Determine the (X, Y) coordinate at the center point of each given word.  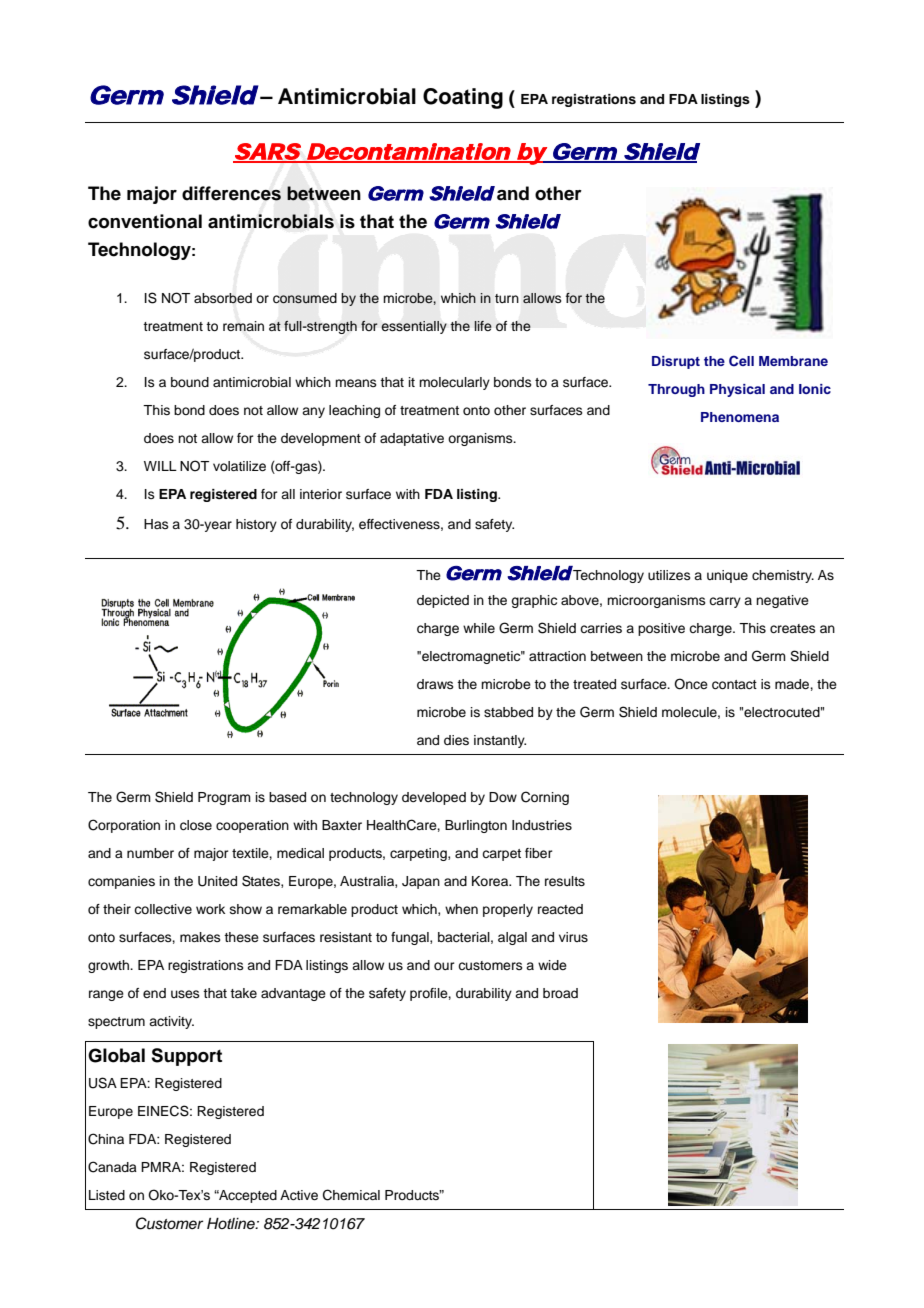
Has (156, 524)
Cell (741, 361)
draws (435, 684)
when (461, 909)
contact (734, 685)
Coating (463, 98)
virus (573, 937)
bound (190, 382)
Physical (737, 390)
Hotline (232, 1223)
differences (231, 193)
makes (200, 937)
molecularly (454, 383)
